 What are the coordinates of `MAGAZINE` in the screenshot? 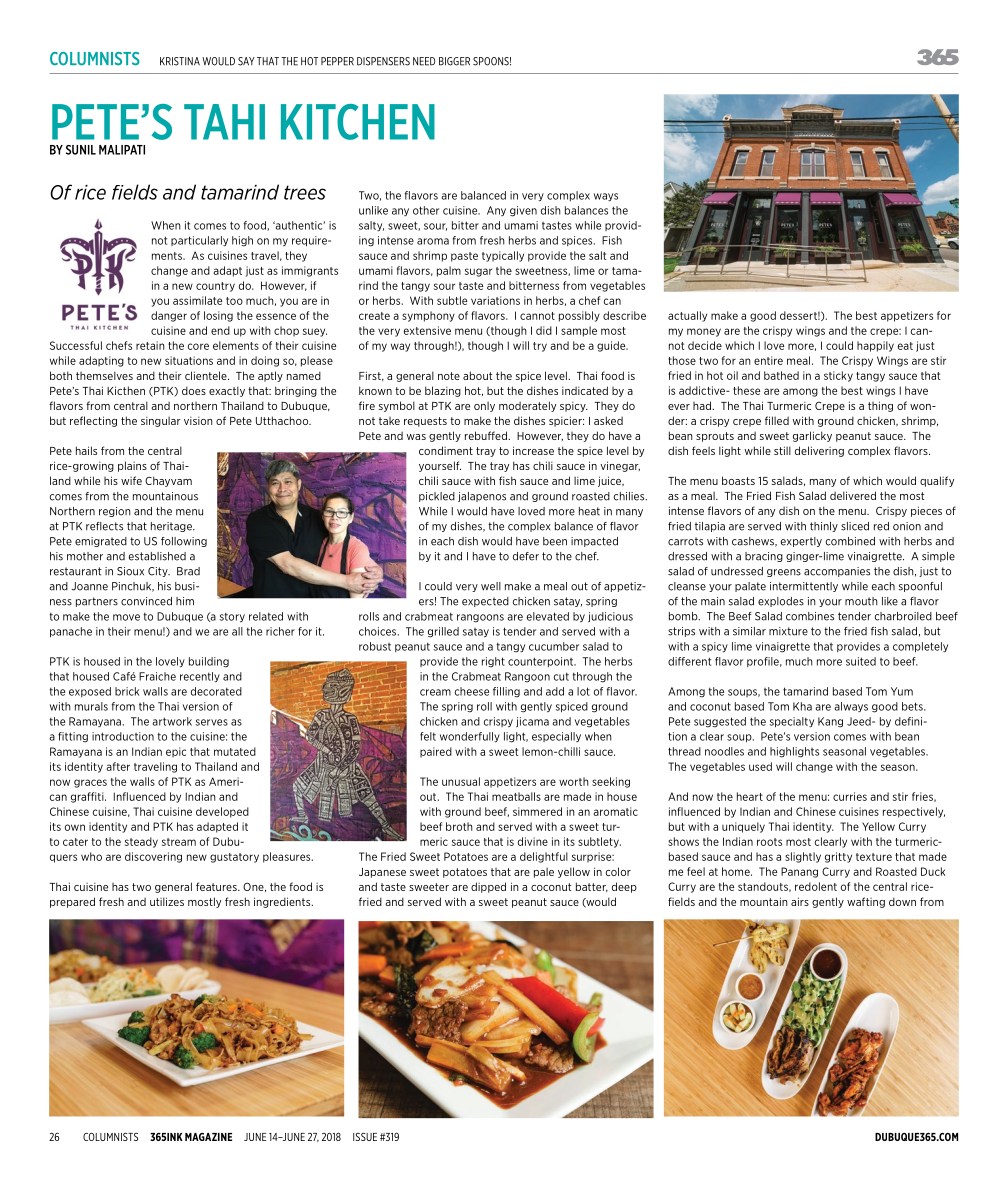 It's located at (208, 1137).
